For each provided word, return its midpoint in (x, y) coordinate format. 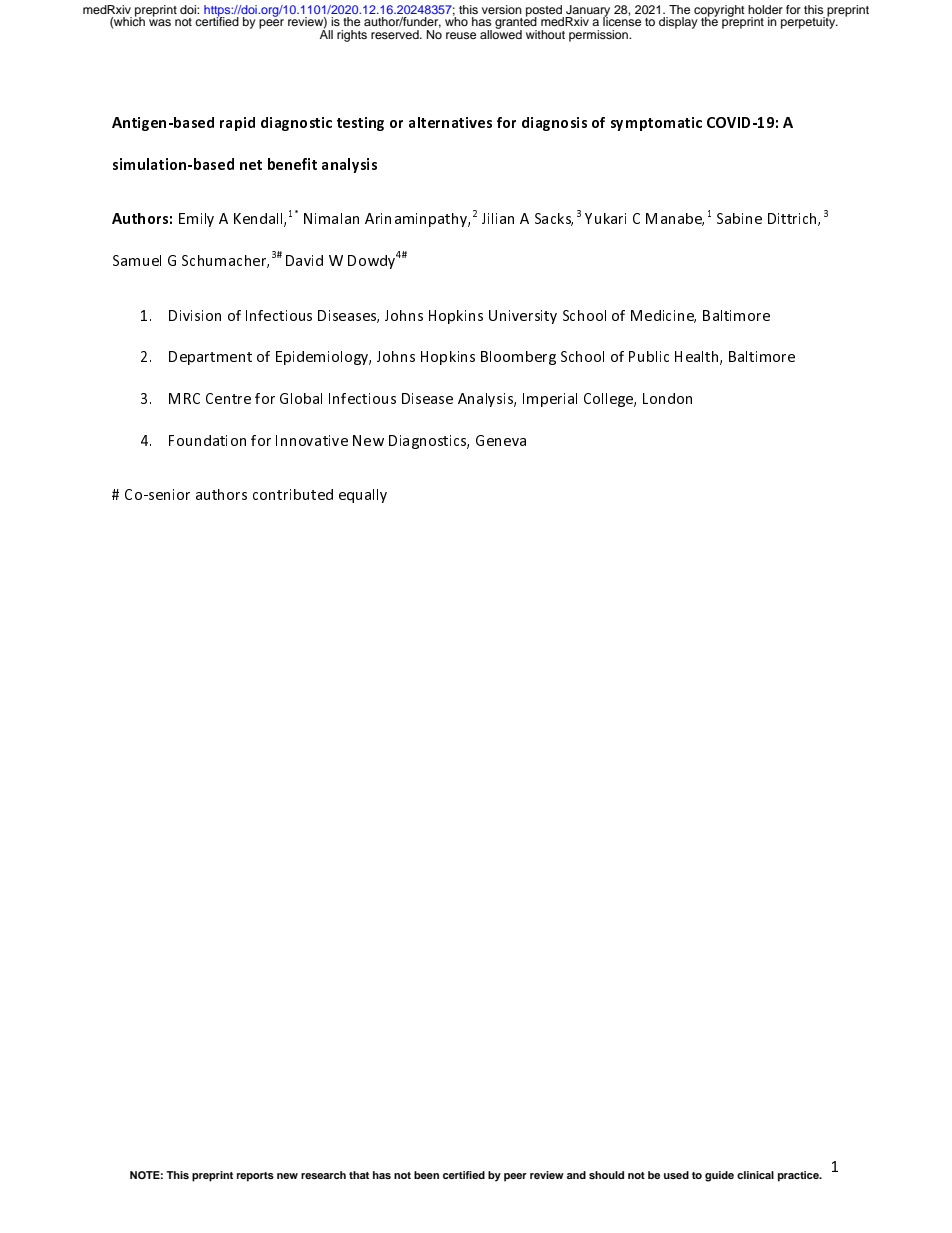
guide (719, 1176)
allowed (501, 33)
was (160, 22)
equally (363, 496)
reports (255, 1177)
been (426, 1175)
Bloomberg (518, 358)
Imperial (550, 400)
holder (765, 9)
